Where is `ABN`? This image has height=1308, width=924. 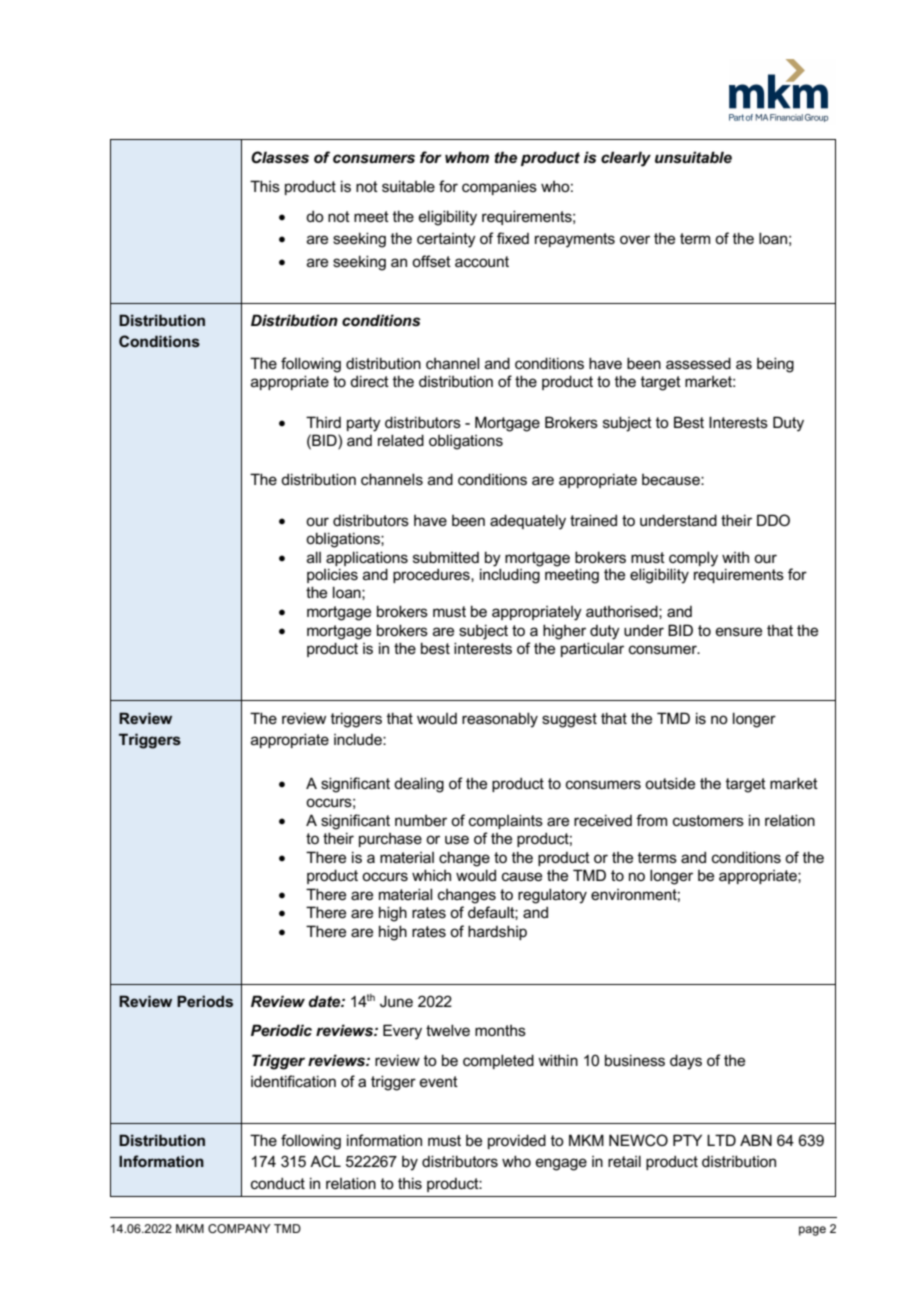
ABN is located at coordinates (756, 1140).
